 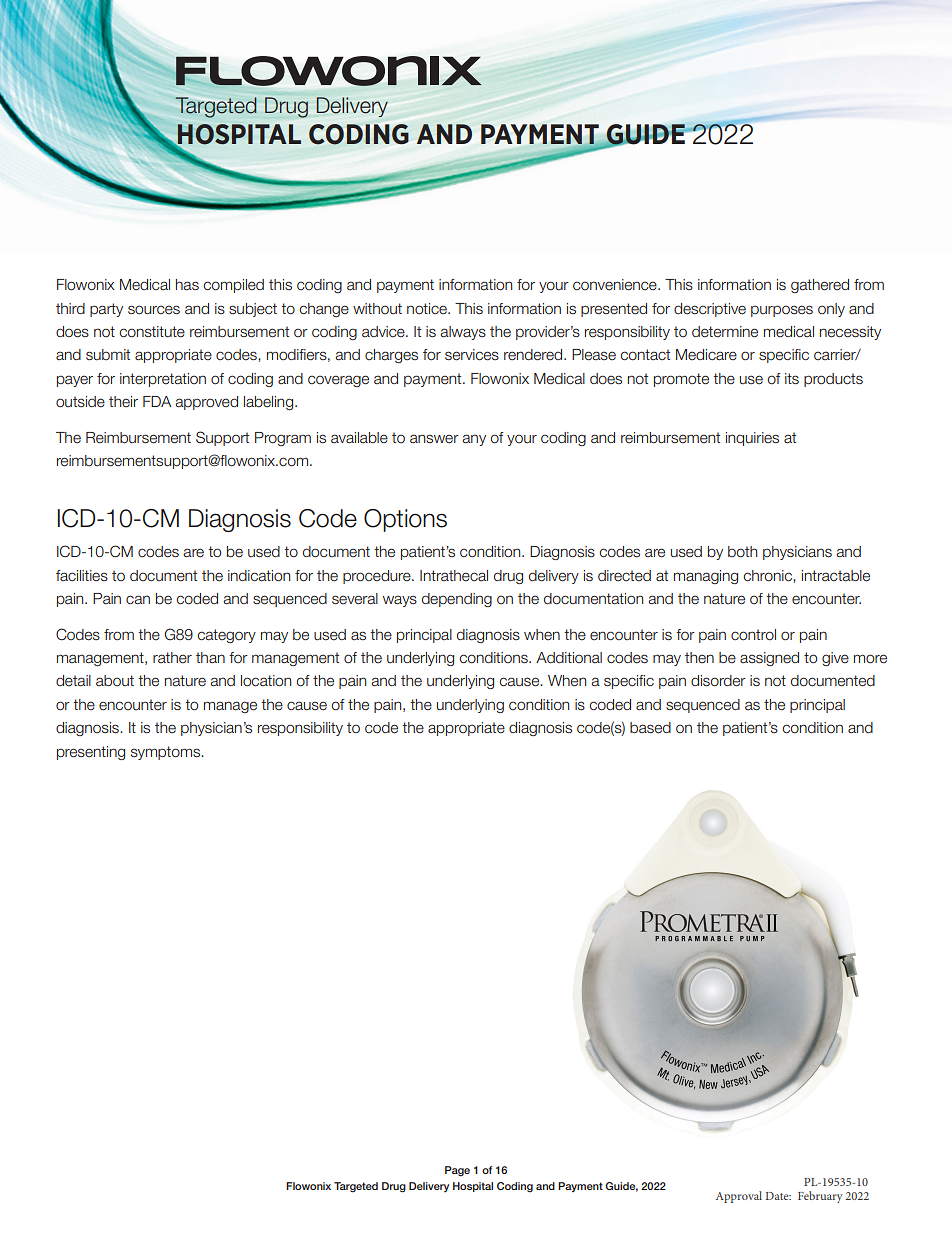 What do you see at coordinates (154, 310) in the image?
I see `sources` at bounding box center [154, 310].
